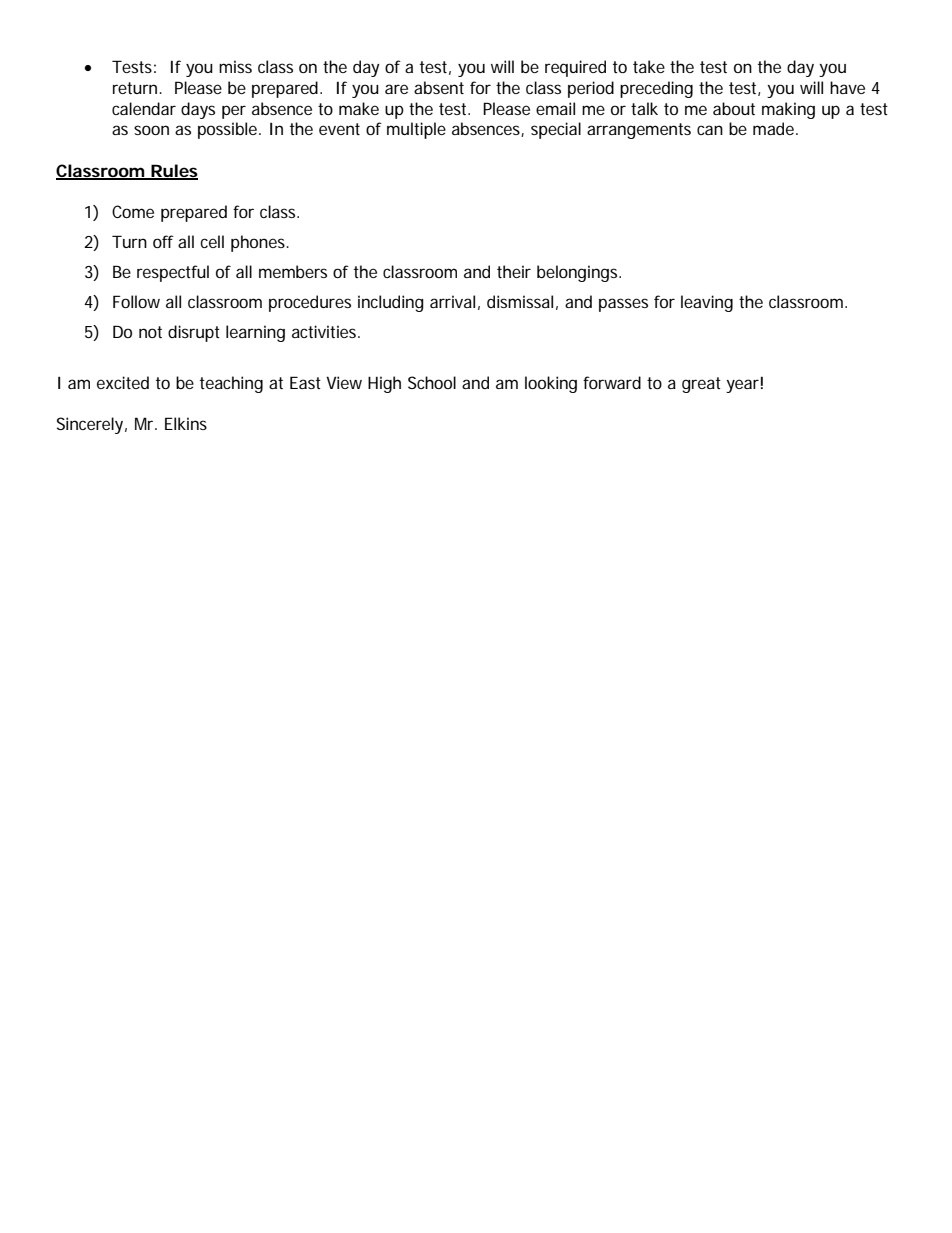 The image size is (952, 1233). I want to click on belongings, so click(579, 273).
